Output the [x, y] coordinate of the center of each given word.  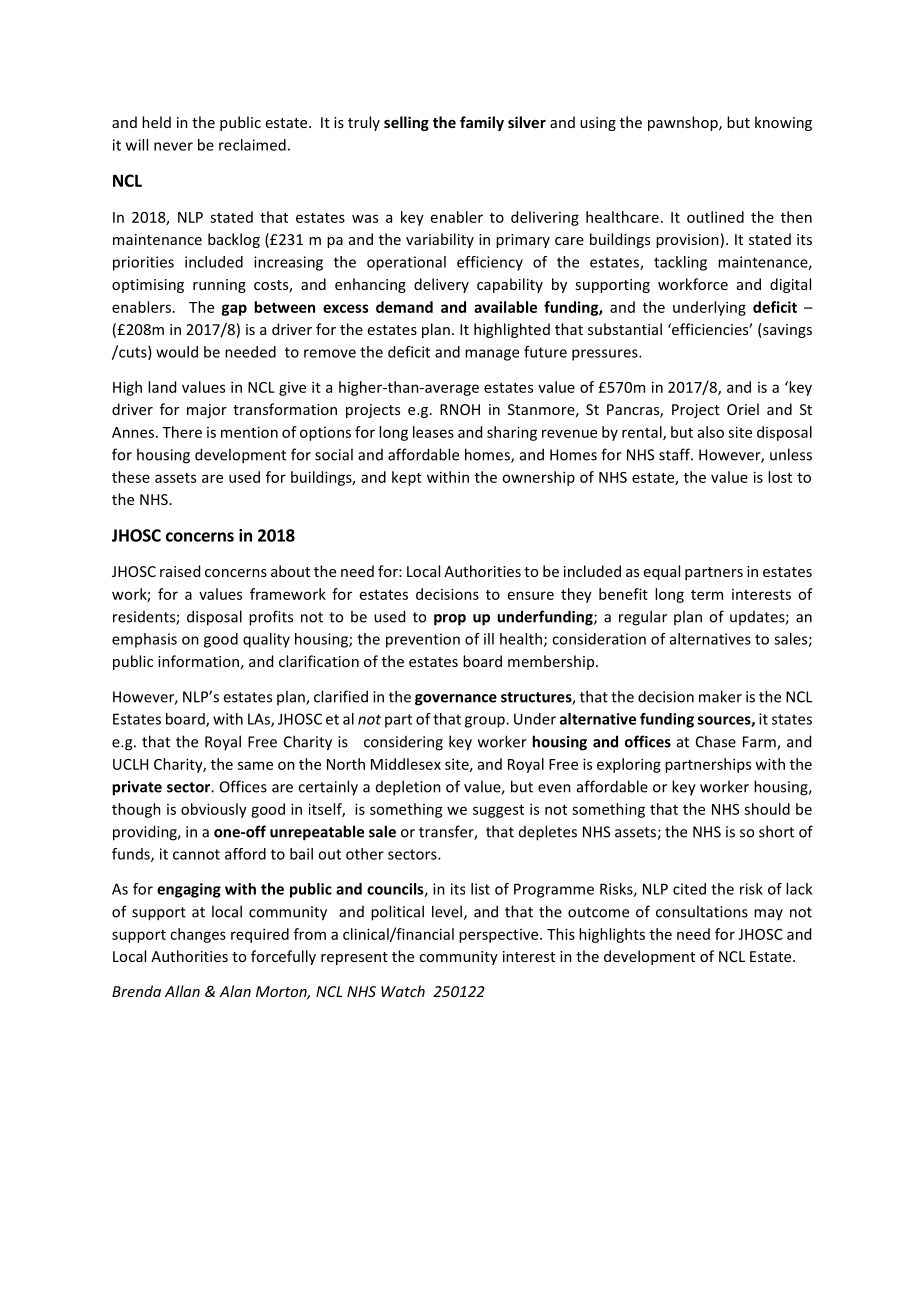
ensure [531, 595]
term [707, 595]
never [173, 146]
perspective [500, 936]
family [482, 123]
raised [180, 571]
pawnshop [684, 123]
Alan [235, 991]
